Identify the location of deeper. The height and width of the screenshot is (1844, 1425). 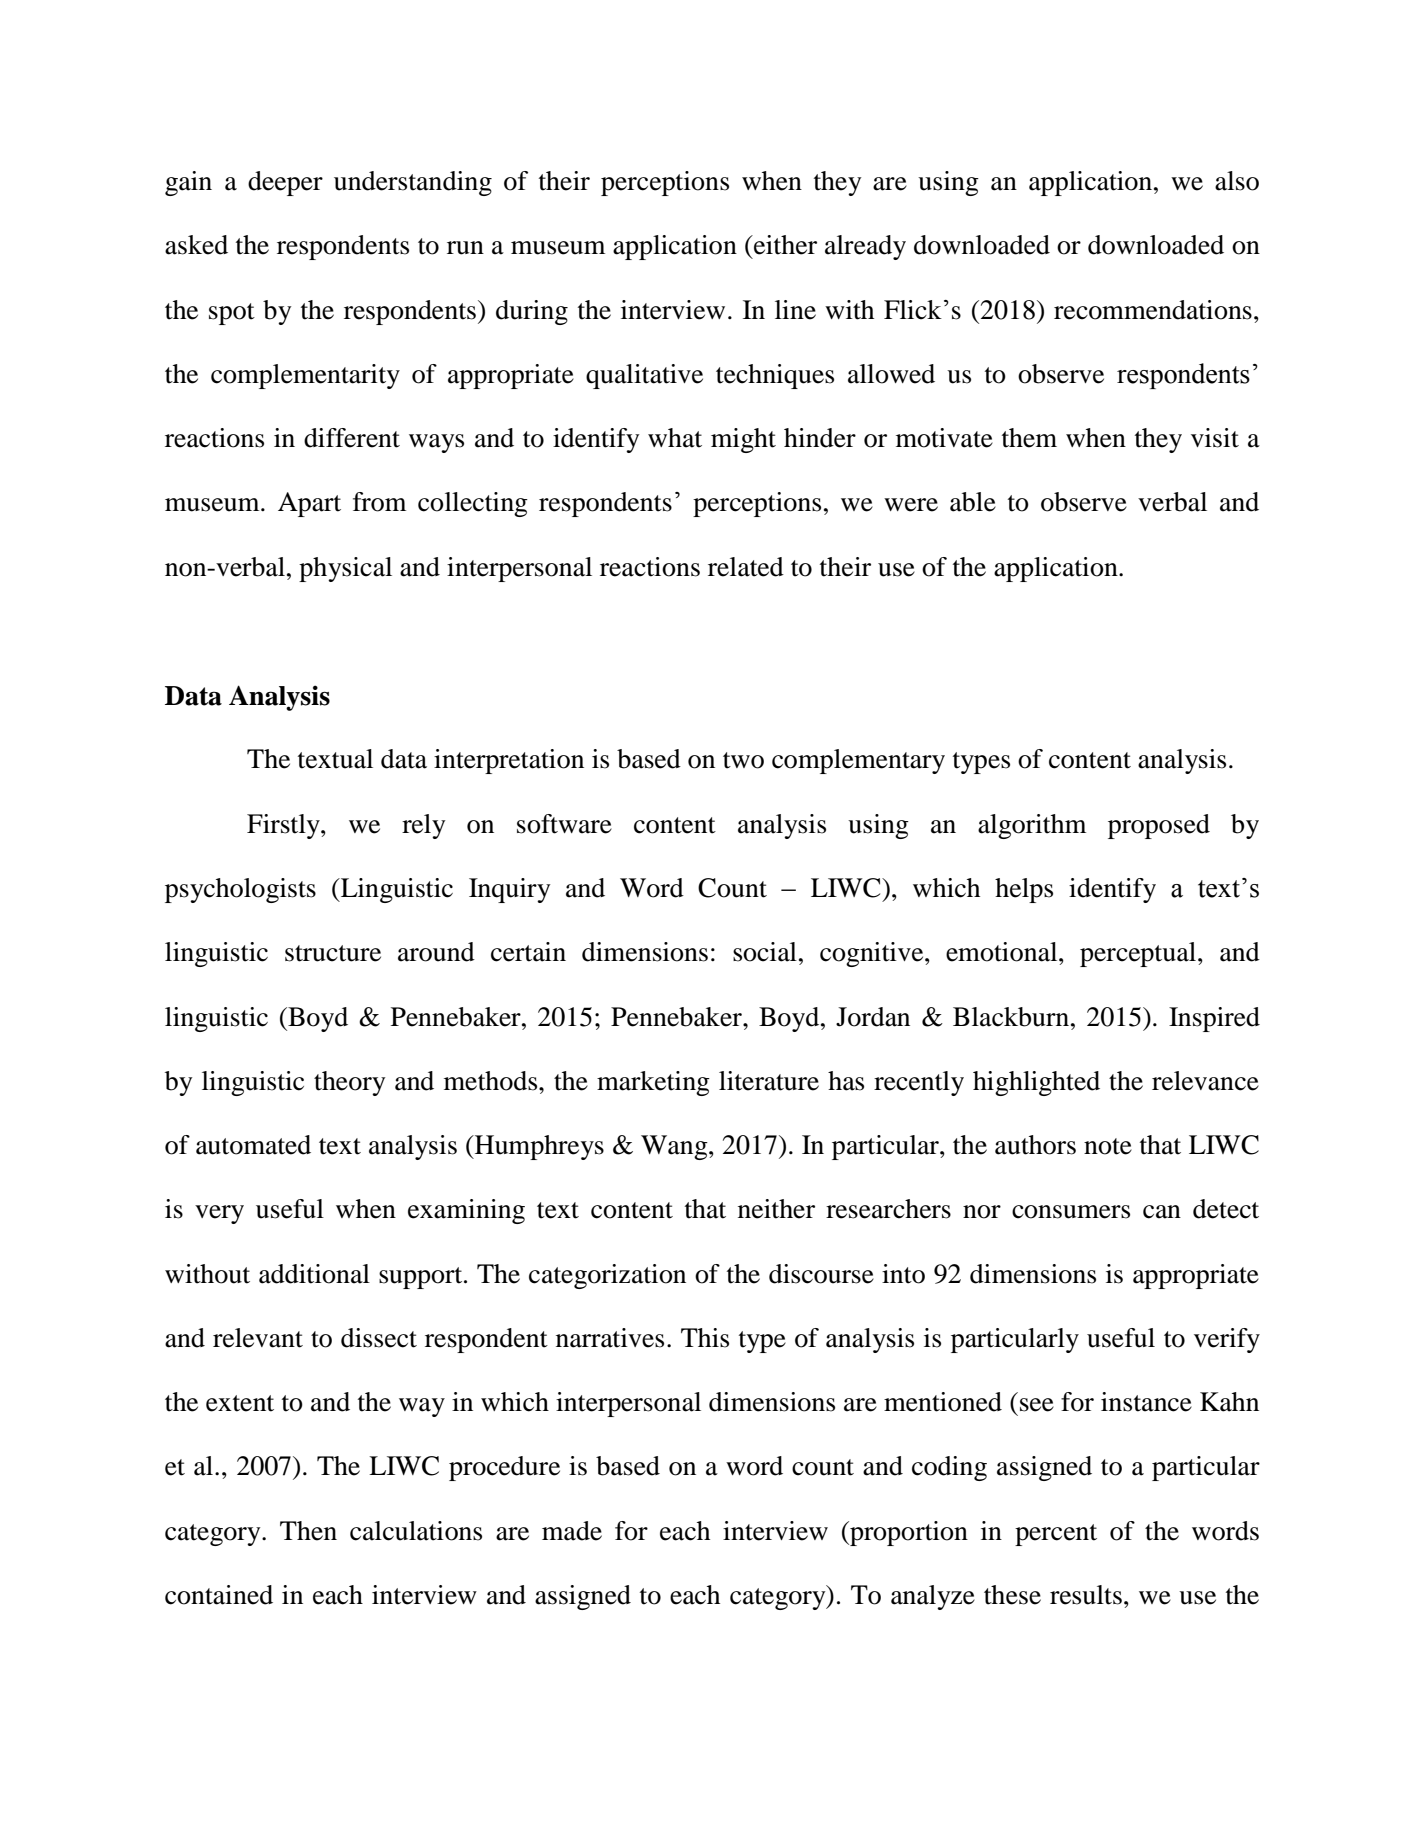
(285, 183).
